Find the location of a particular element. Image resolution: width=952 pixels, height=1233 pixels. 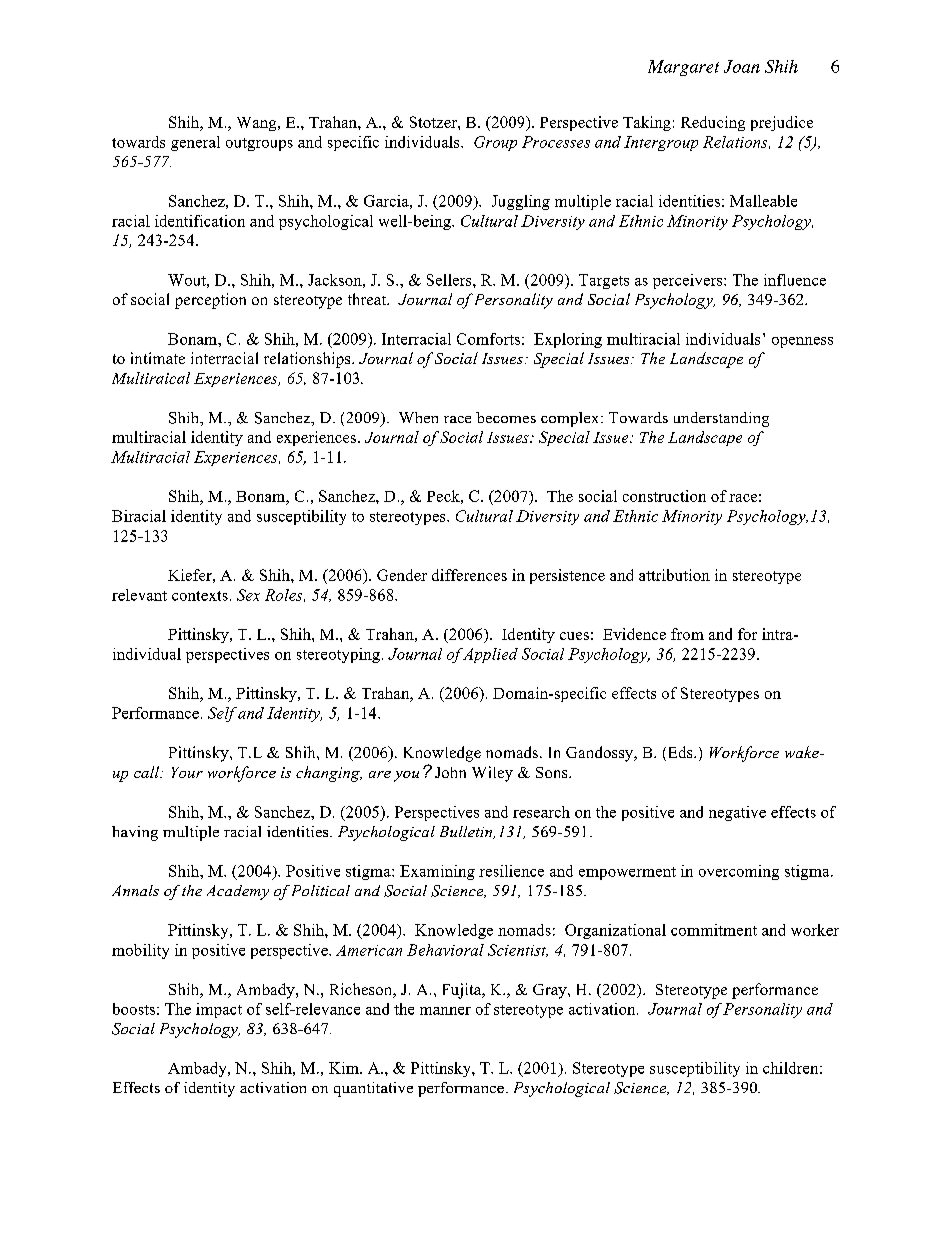

Wang is located at coordinates (258, 124).
